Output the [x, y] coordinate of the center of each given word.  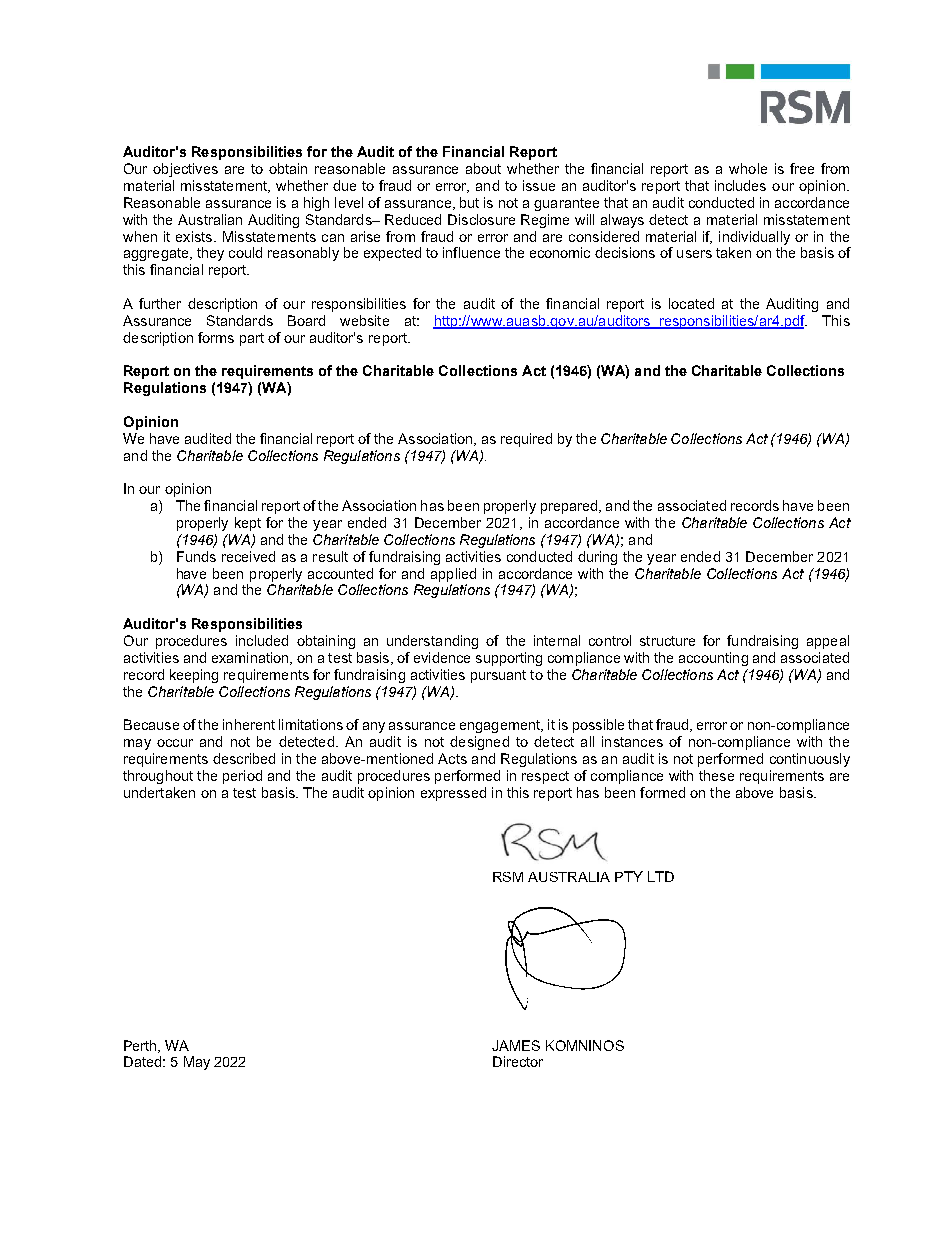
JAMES [516, 1045]
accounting [713, 659]
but [469, 202]
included [262, 640]
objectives [185, 170]
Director [518, 1061]
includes [740, 185]
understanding [432, 642]
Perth [141, 1046]
